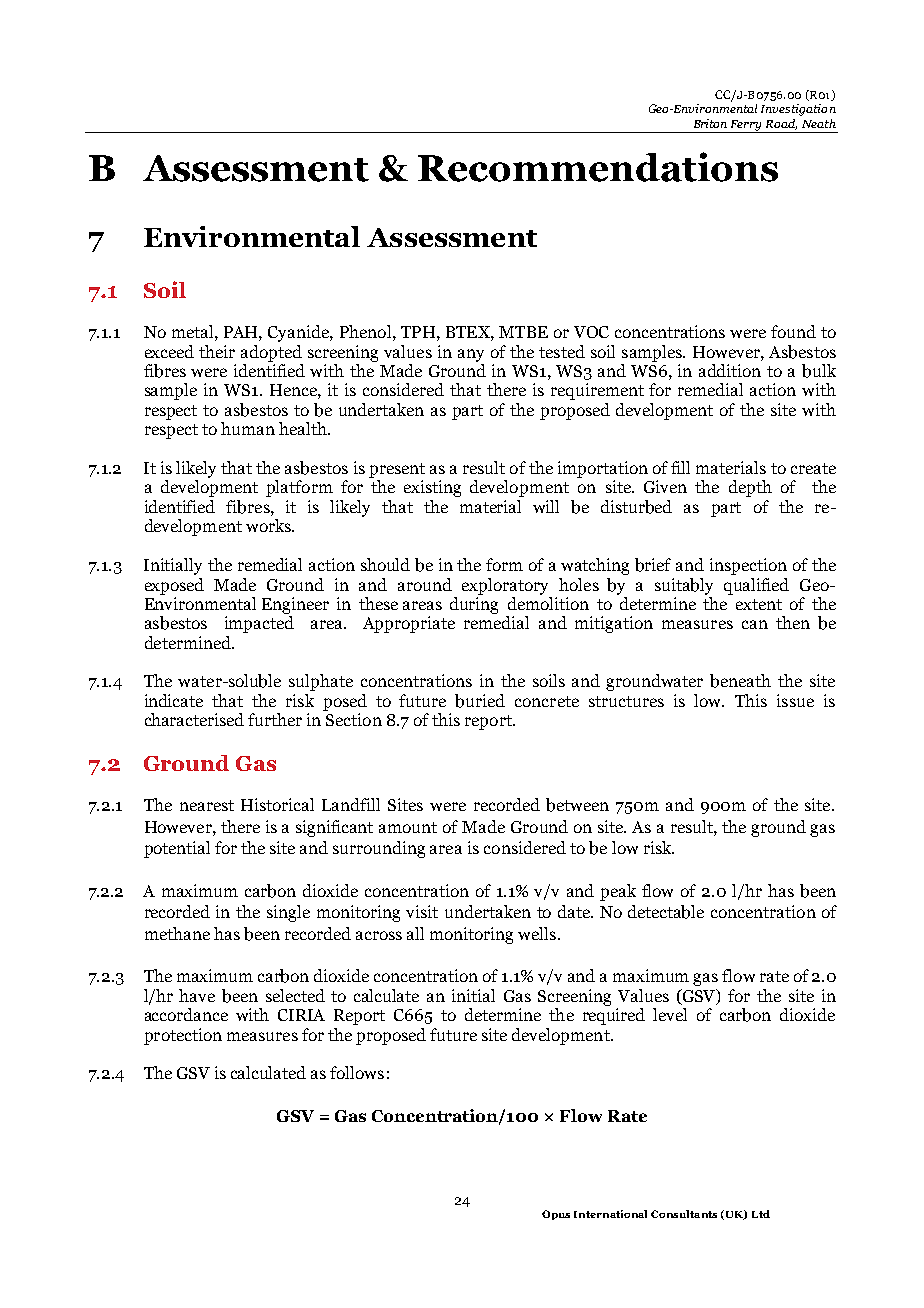 This screenshot has height=1308, width=924. I want to click on impacted, so click(259, 624).
